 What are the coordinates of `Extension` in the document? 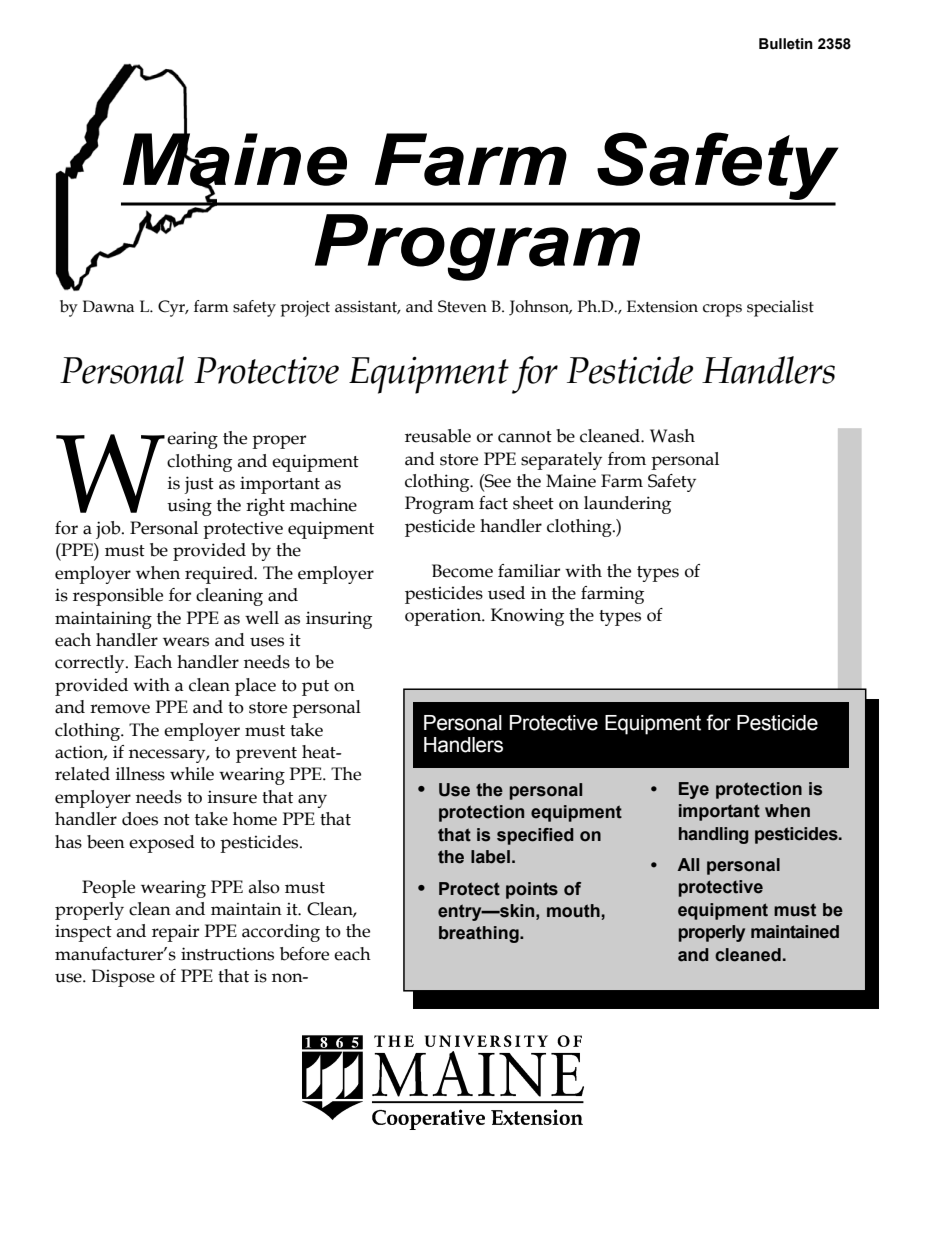 It's located at (662, 306).
